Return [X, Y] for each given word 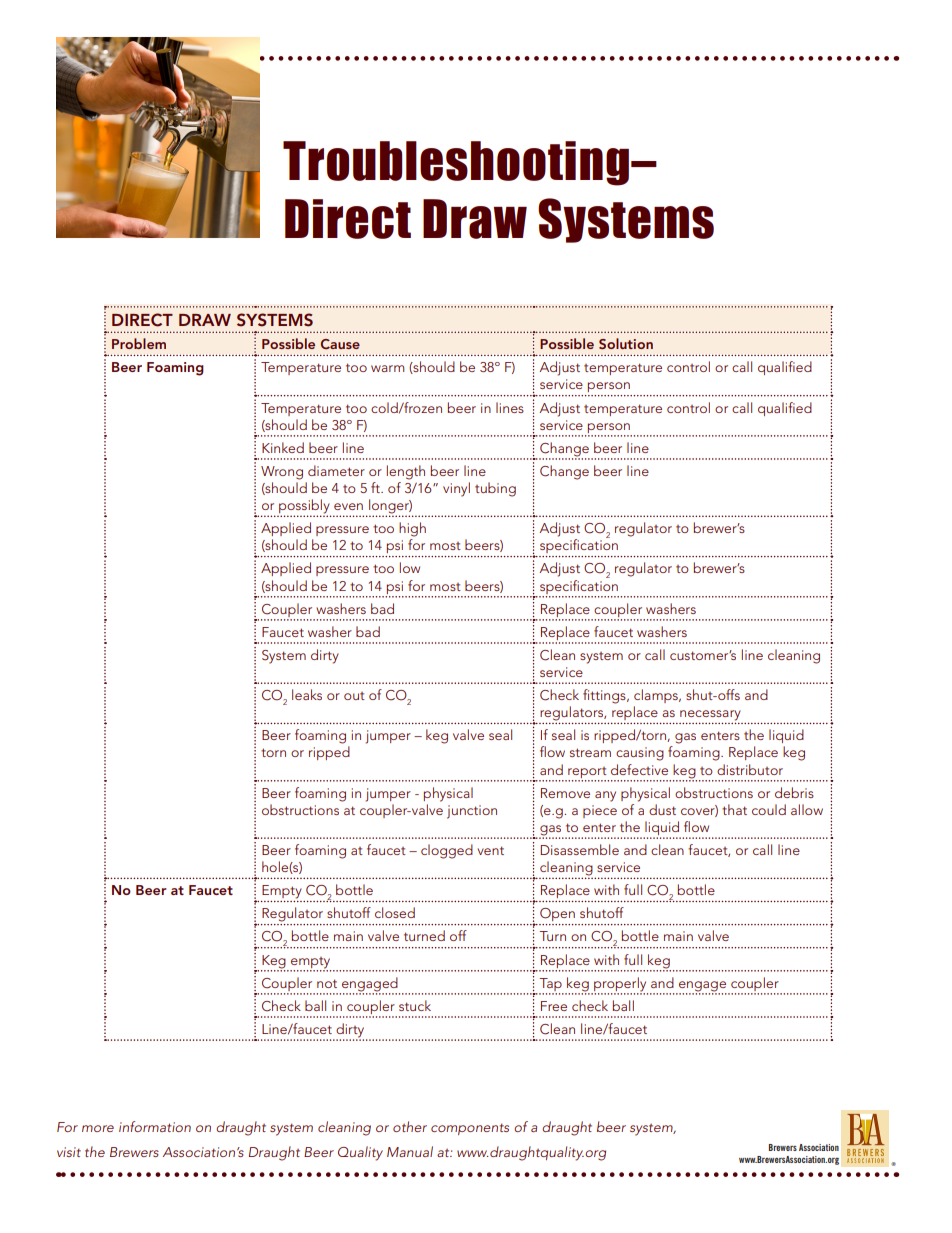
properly [620, 984]
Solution [626, 343]
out [354, 696]
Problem [139, 343]
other [410, 1126]
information [155, 1126]
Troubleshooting [456, 163]
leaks [307, 694]
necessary [710, 716]
